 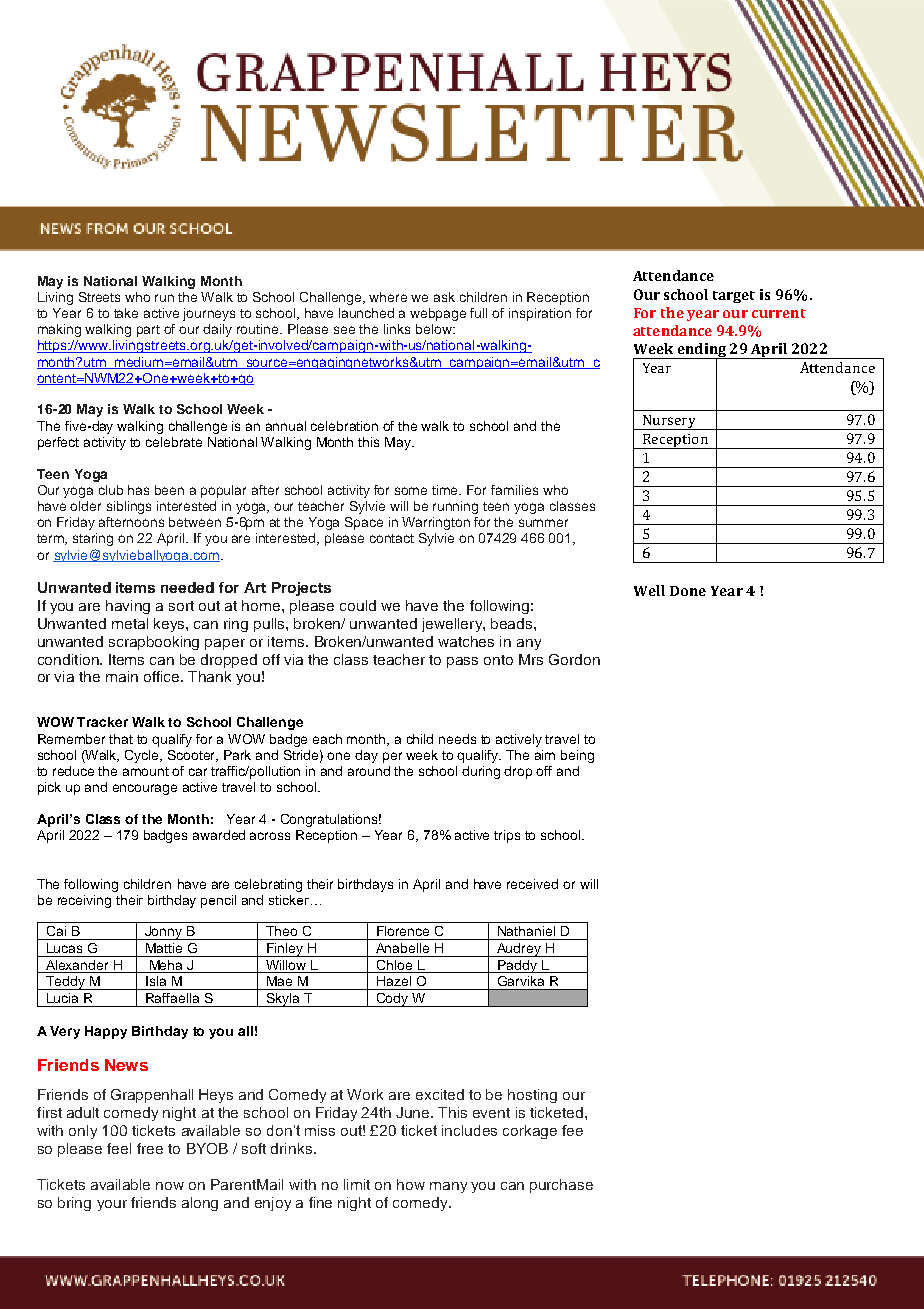 What do you see at coordinates (145, 789) in the page?
I see `encourage` at bounding box center [145, 789].
